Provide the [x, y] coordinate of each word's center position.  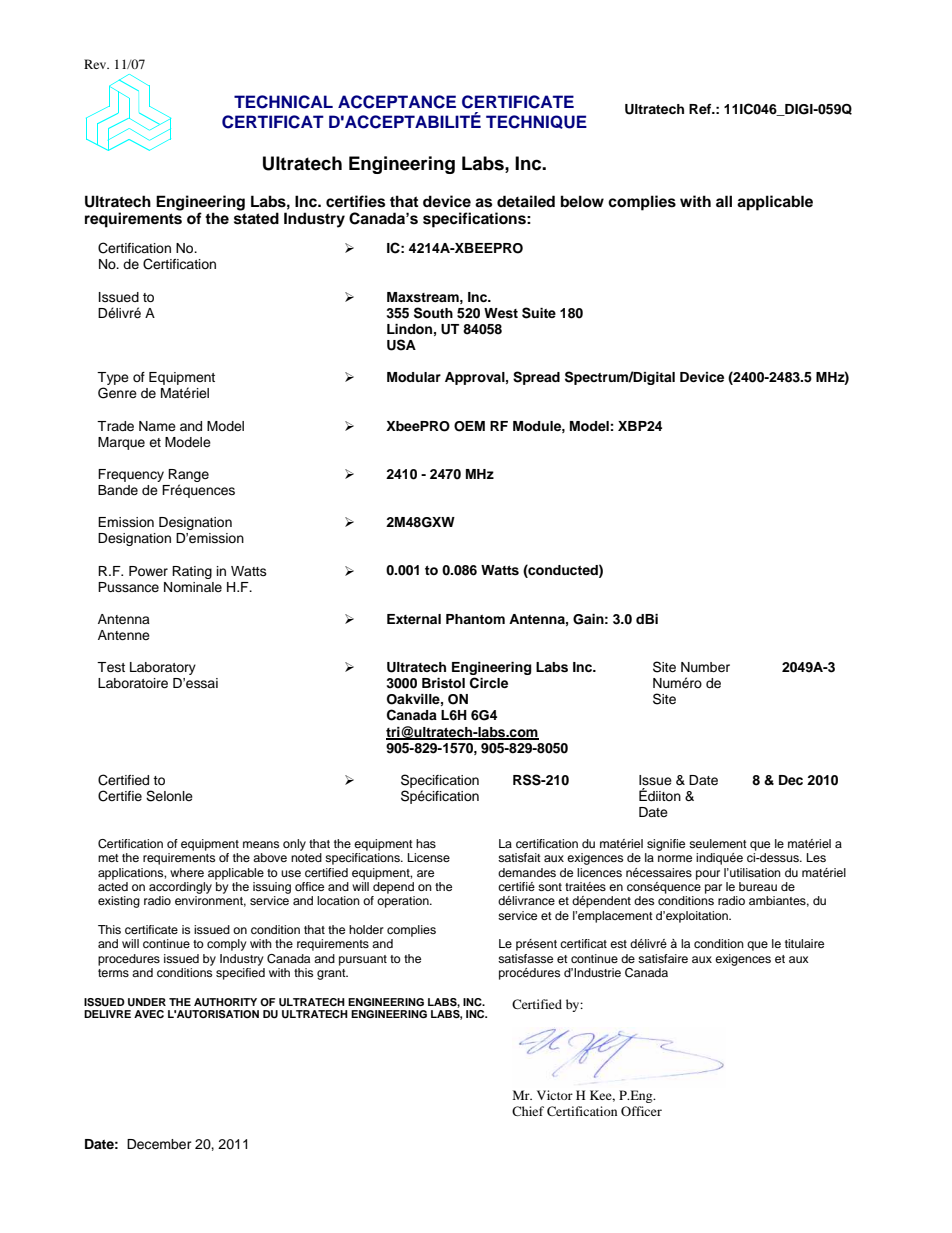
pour [708, 875]
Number [705, 667]
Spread [536, 378]
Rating [192, 572]
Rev [96, 64]
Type [113, 380]
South [433, 313]
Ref [701, 109]
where [187, 872]
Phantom [475, 619]
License [429, 857]
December [159, 1144]
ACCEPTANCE [397, 102]
